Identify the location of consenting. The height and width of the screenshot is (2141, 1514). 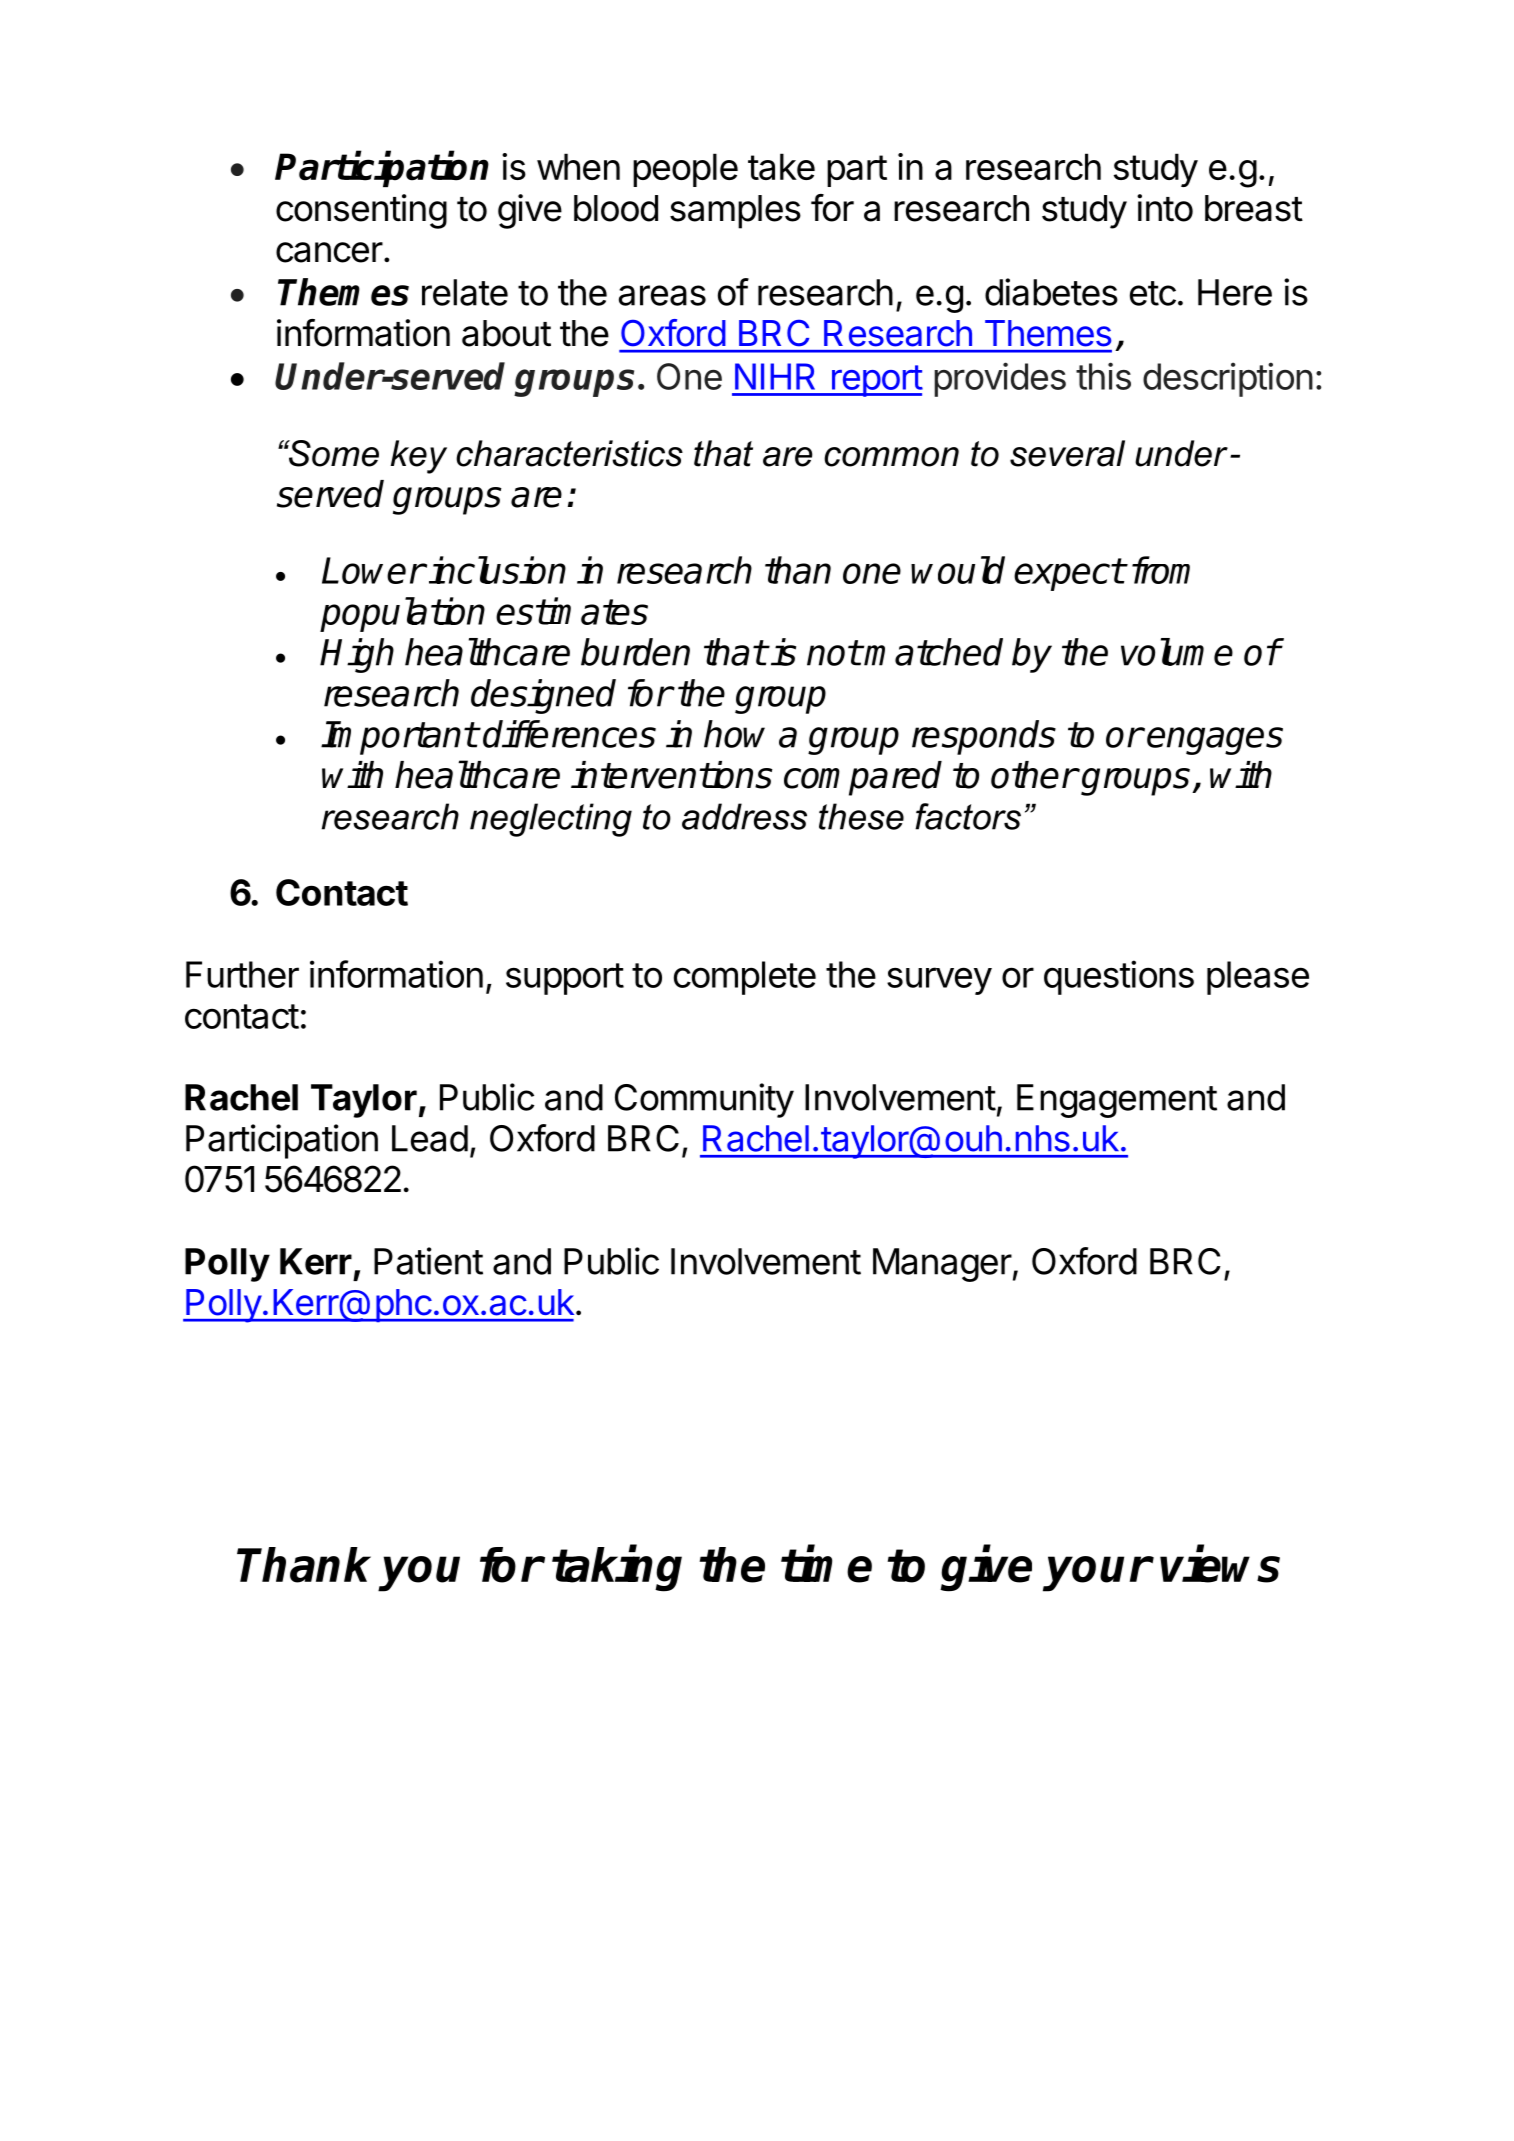
(361, 211).
